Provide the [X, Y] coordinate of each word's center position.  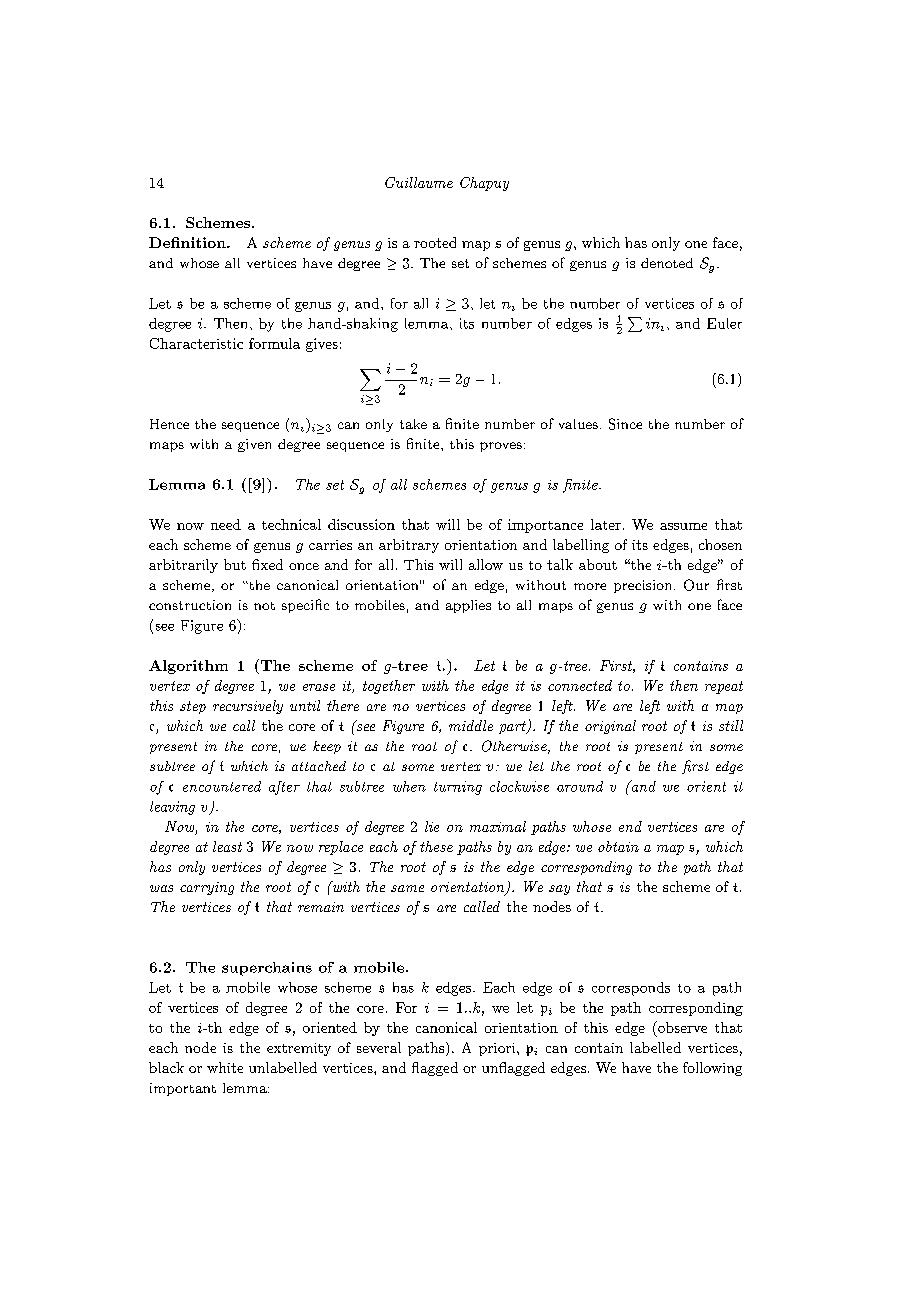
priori [498, 1049]
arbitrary [409, 546]
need [226, 524]
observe [681, 1027]
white [225, 1067]
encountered [222, 786]
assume [683, 526]
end [630, 826]
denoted [667, 263]
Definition [188, 242]
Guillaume [419, 182]
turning [458, 788]
